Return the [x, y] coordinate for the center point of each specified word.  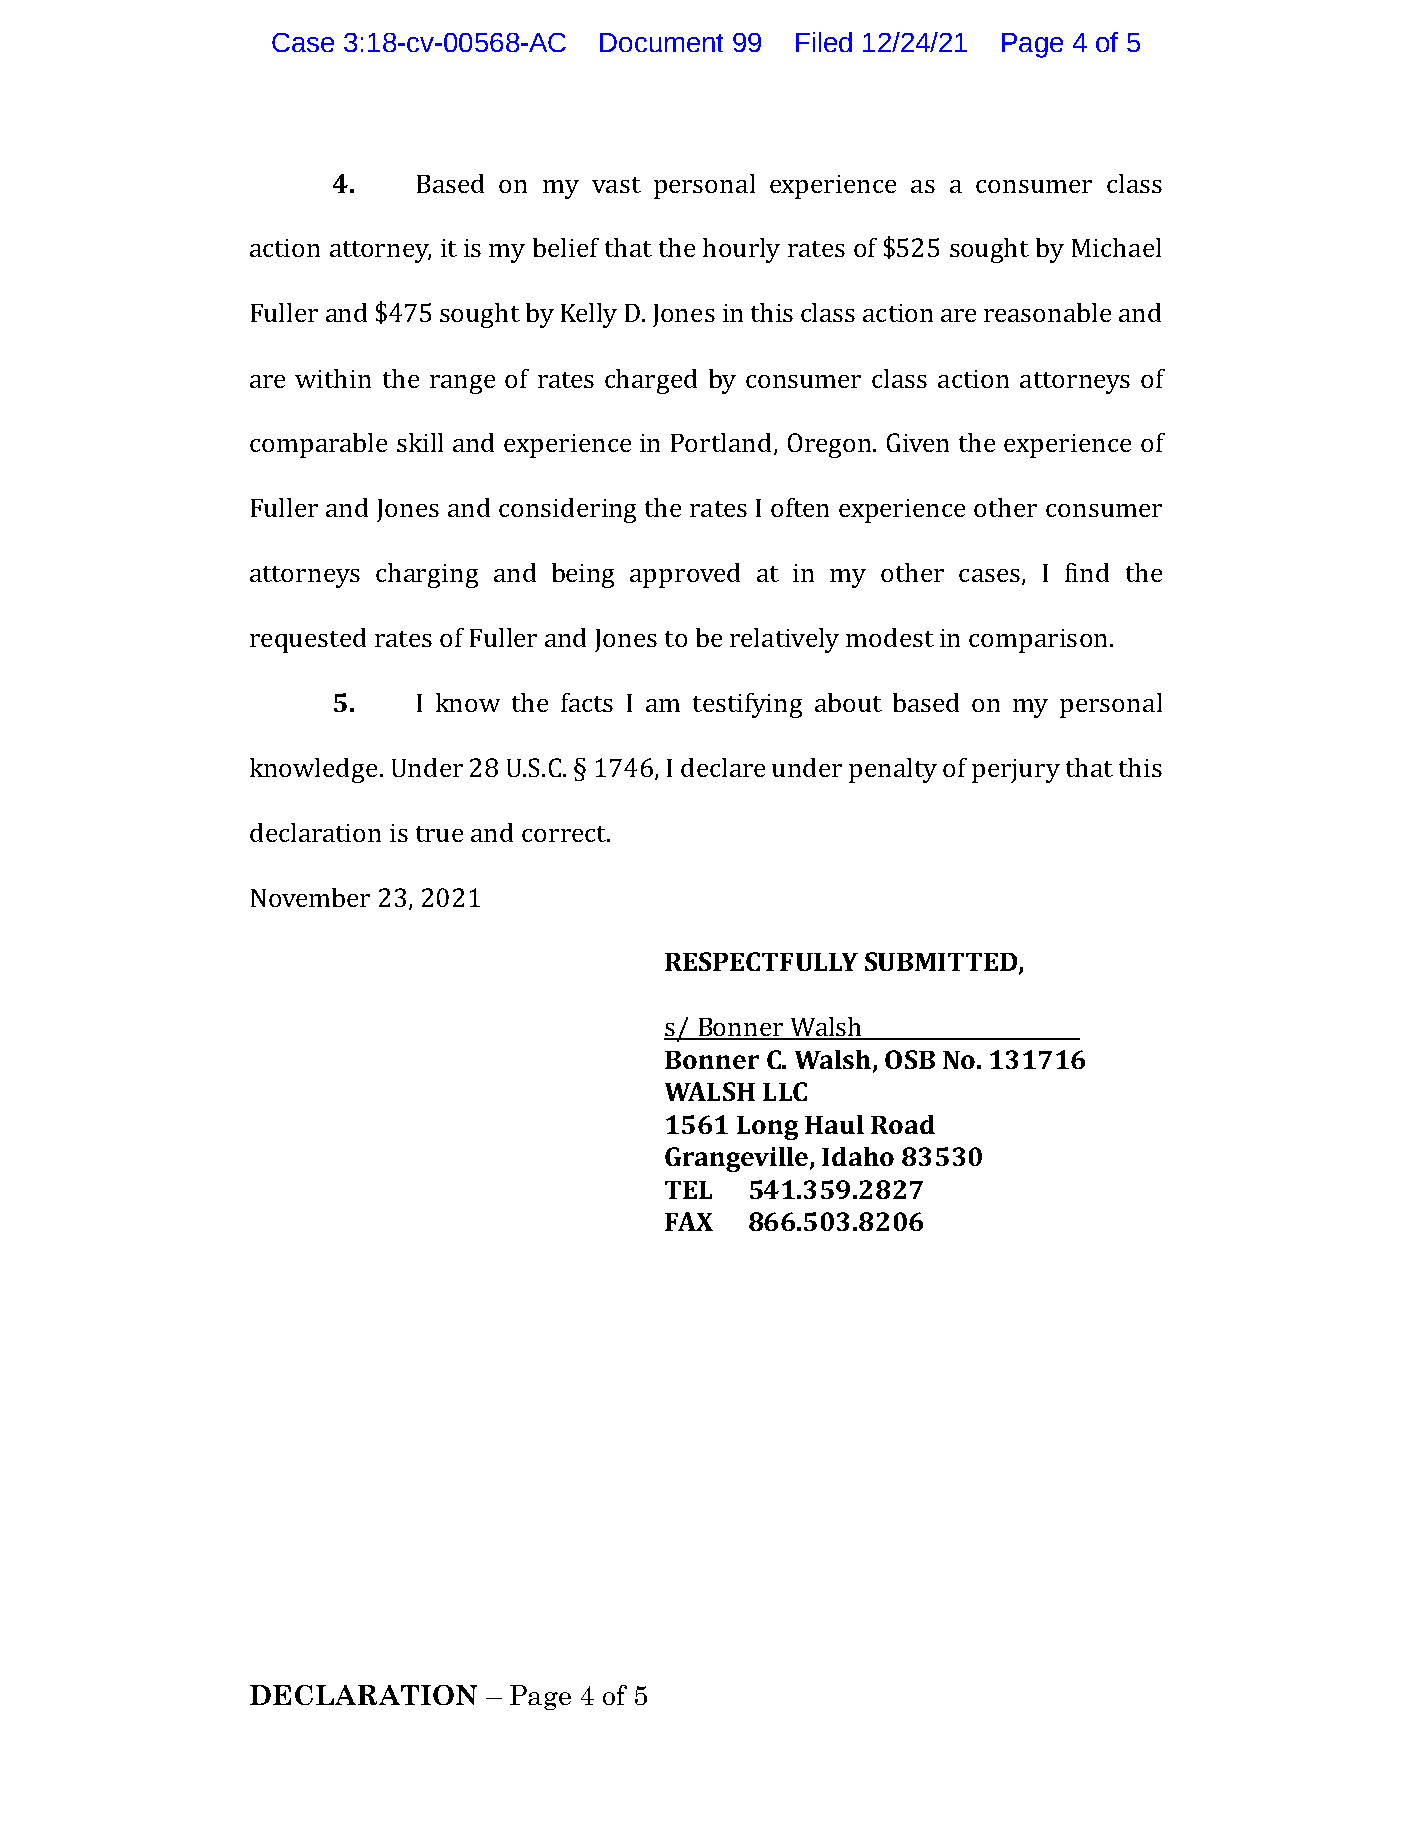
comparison [1038, 641]
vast [616, 185]
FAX [689, 1221]
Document [661, 42]
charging [427, 575]
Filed [824, 42]
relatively [784, 640]
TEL [688, 1190]
